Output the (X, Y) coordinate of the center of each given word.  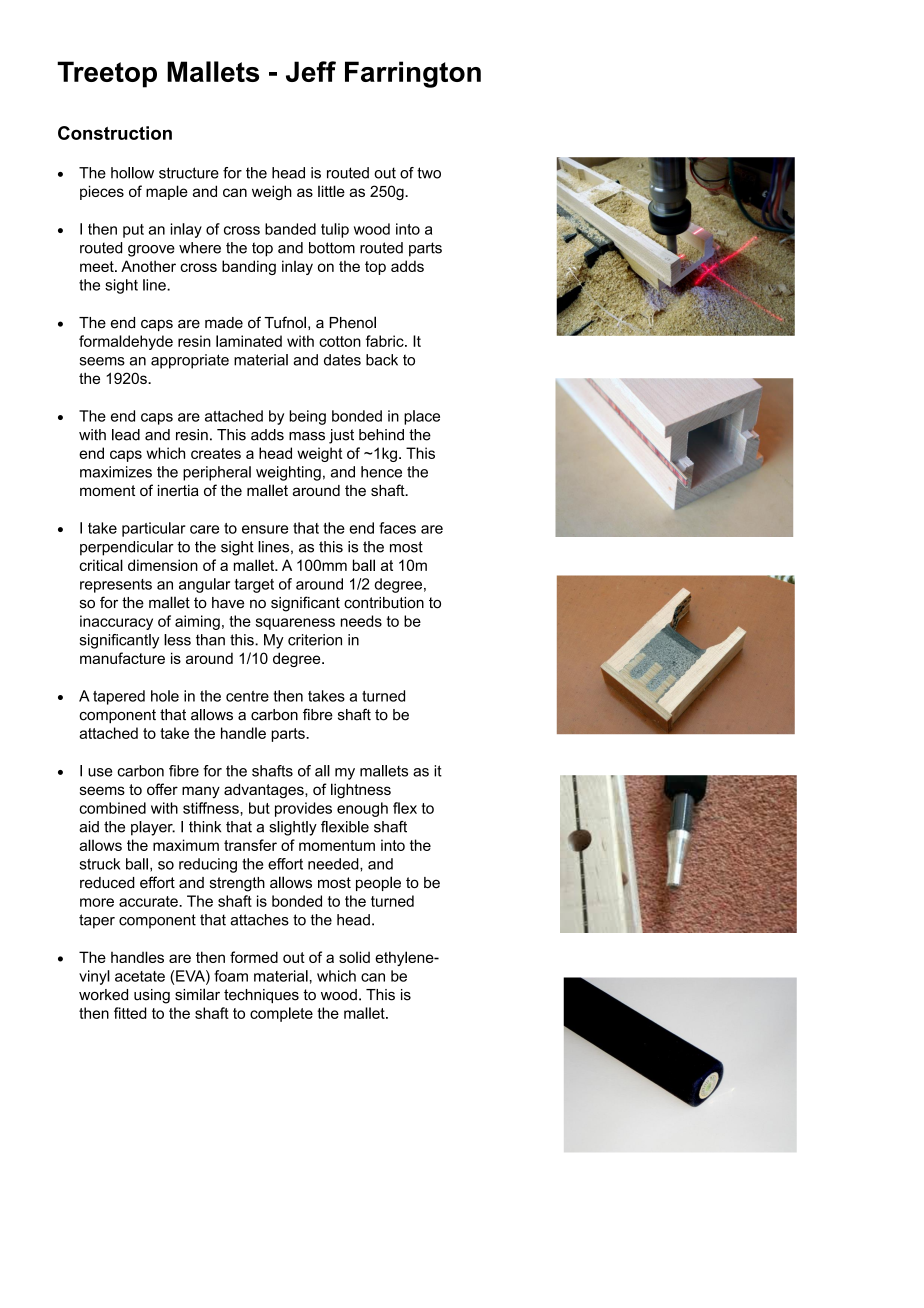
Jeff (311, 71)
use (100, 772)
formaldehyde (126, 342)
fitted (130, 1013)
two (429, 173)
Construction (115, 133)
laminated (249, 341)
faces (397, 528)
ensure (265, 529)
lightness (361, 791)
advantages (265, 791)
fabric (386, 341)
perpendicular (127, 548)
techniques (261, 996)
